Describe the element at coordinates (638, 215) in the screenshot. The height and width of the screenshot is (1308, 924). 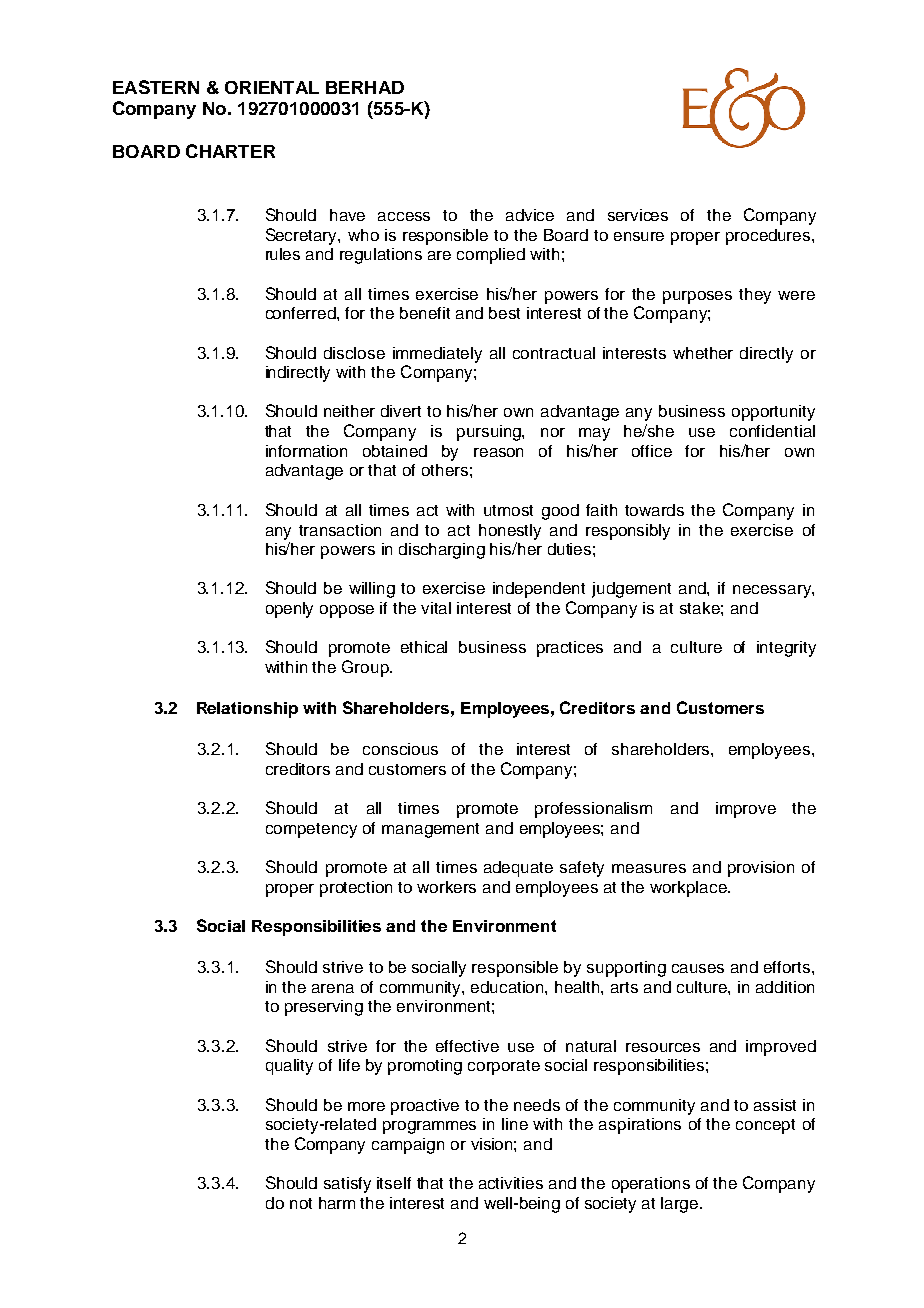
I see `services` at that location.
